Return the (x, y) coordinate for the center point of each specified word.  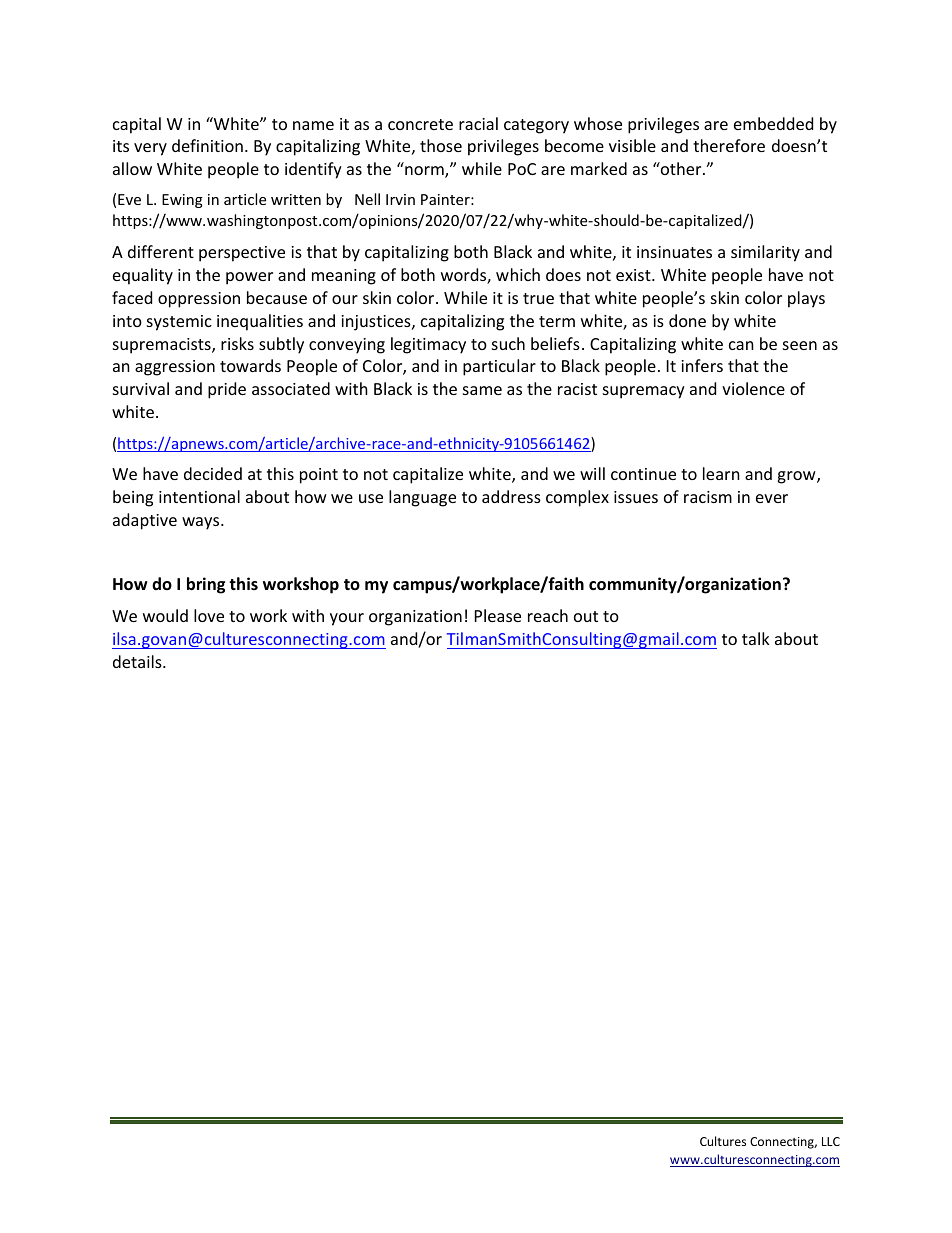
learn (721, 473)
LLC (831, 1141)
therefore (729, 145)
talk (756, 638)
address (511, 496)
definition (207, 145)
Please (498, 615)
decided (213, 473)
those (441, 145)
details (138, 661)
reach (548, 615)
